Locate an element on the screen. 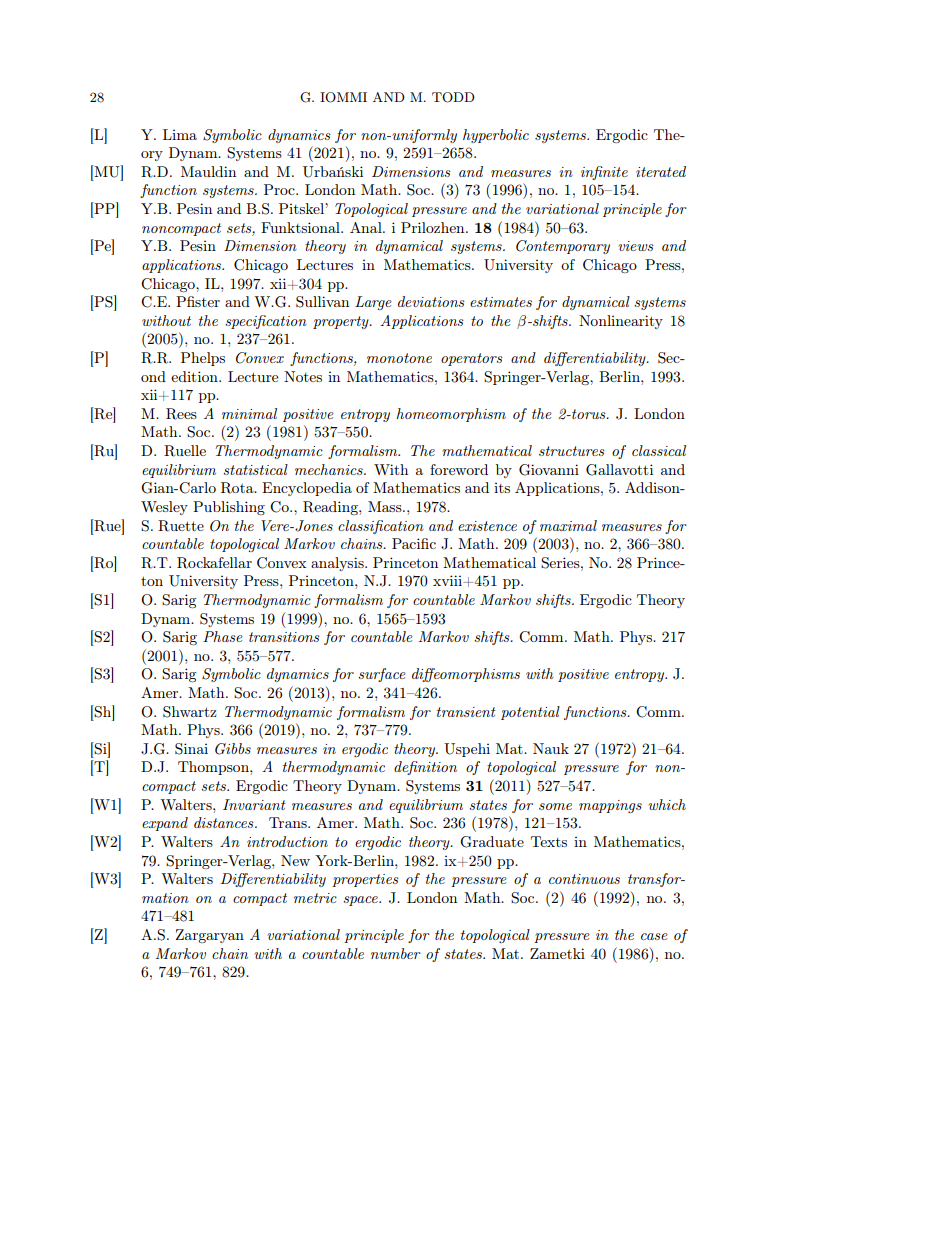 This screenshot has width=952, height=1233. metric is located at coordinates (315, 898).
